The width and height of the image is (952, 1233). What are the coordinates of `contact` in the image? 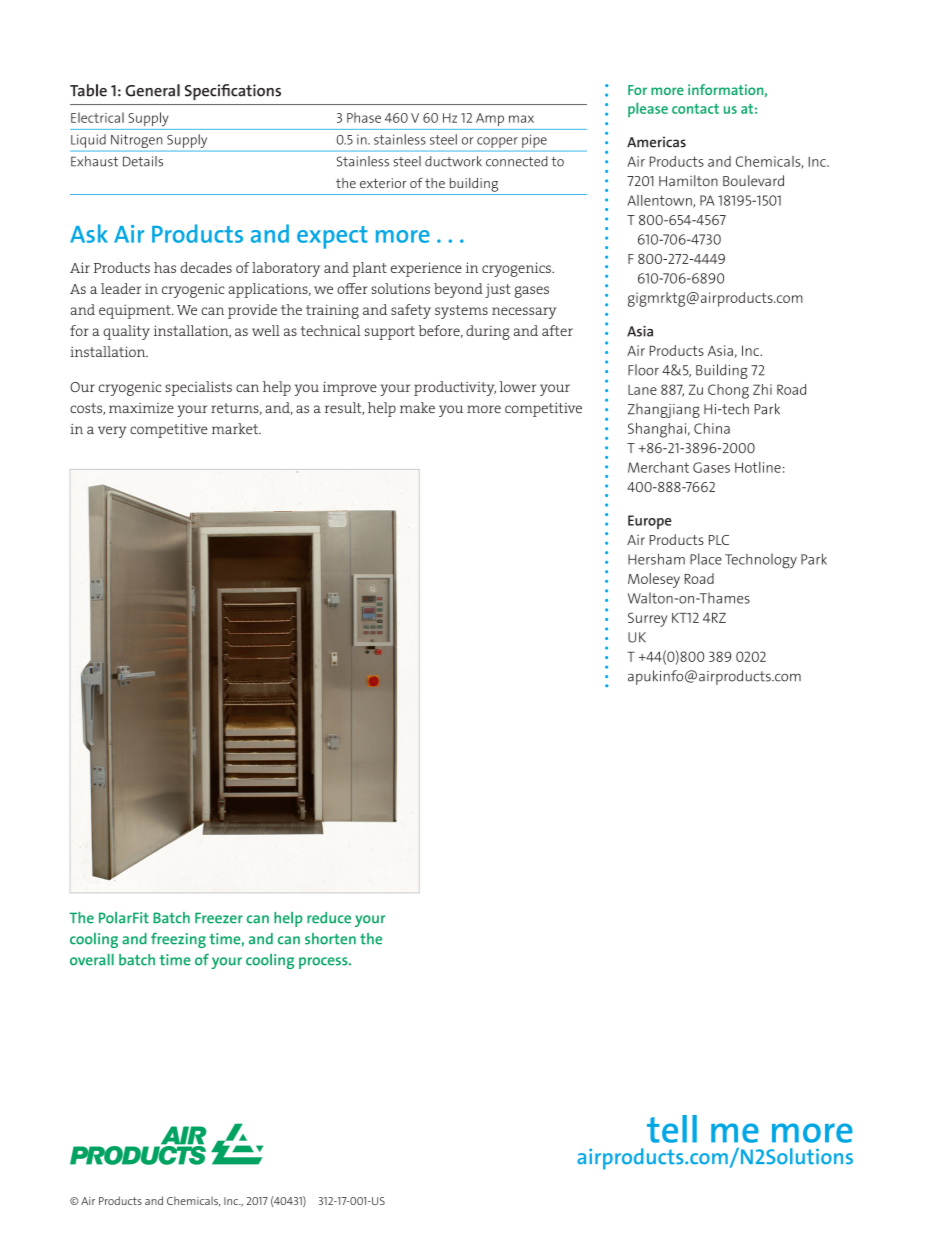 It's located at (695, 109).
